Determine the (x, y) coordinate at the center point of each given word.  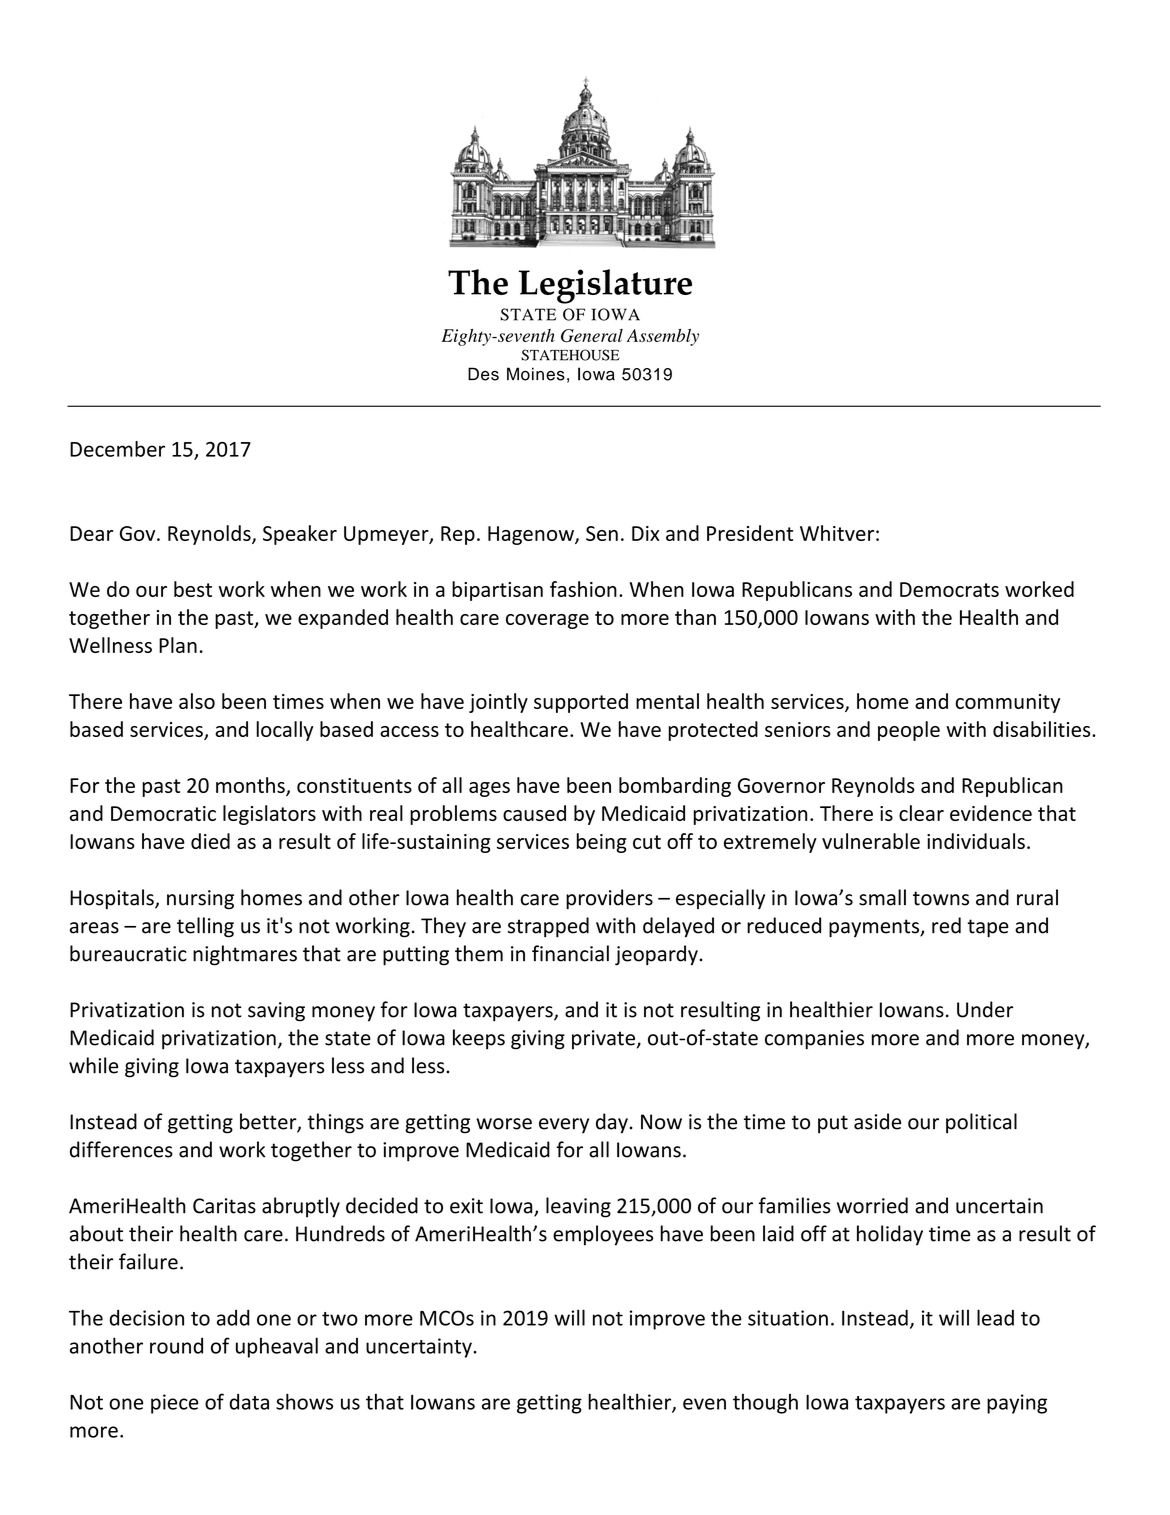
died (210, 841)
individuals (976, 841)
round (176, 1346)
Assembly (662, 337)
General (592, 336)
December (117, 449)
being (602, 843)
